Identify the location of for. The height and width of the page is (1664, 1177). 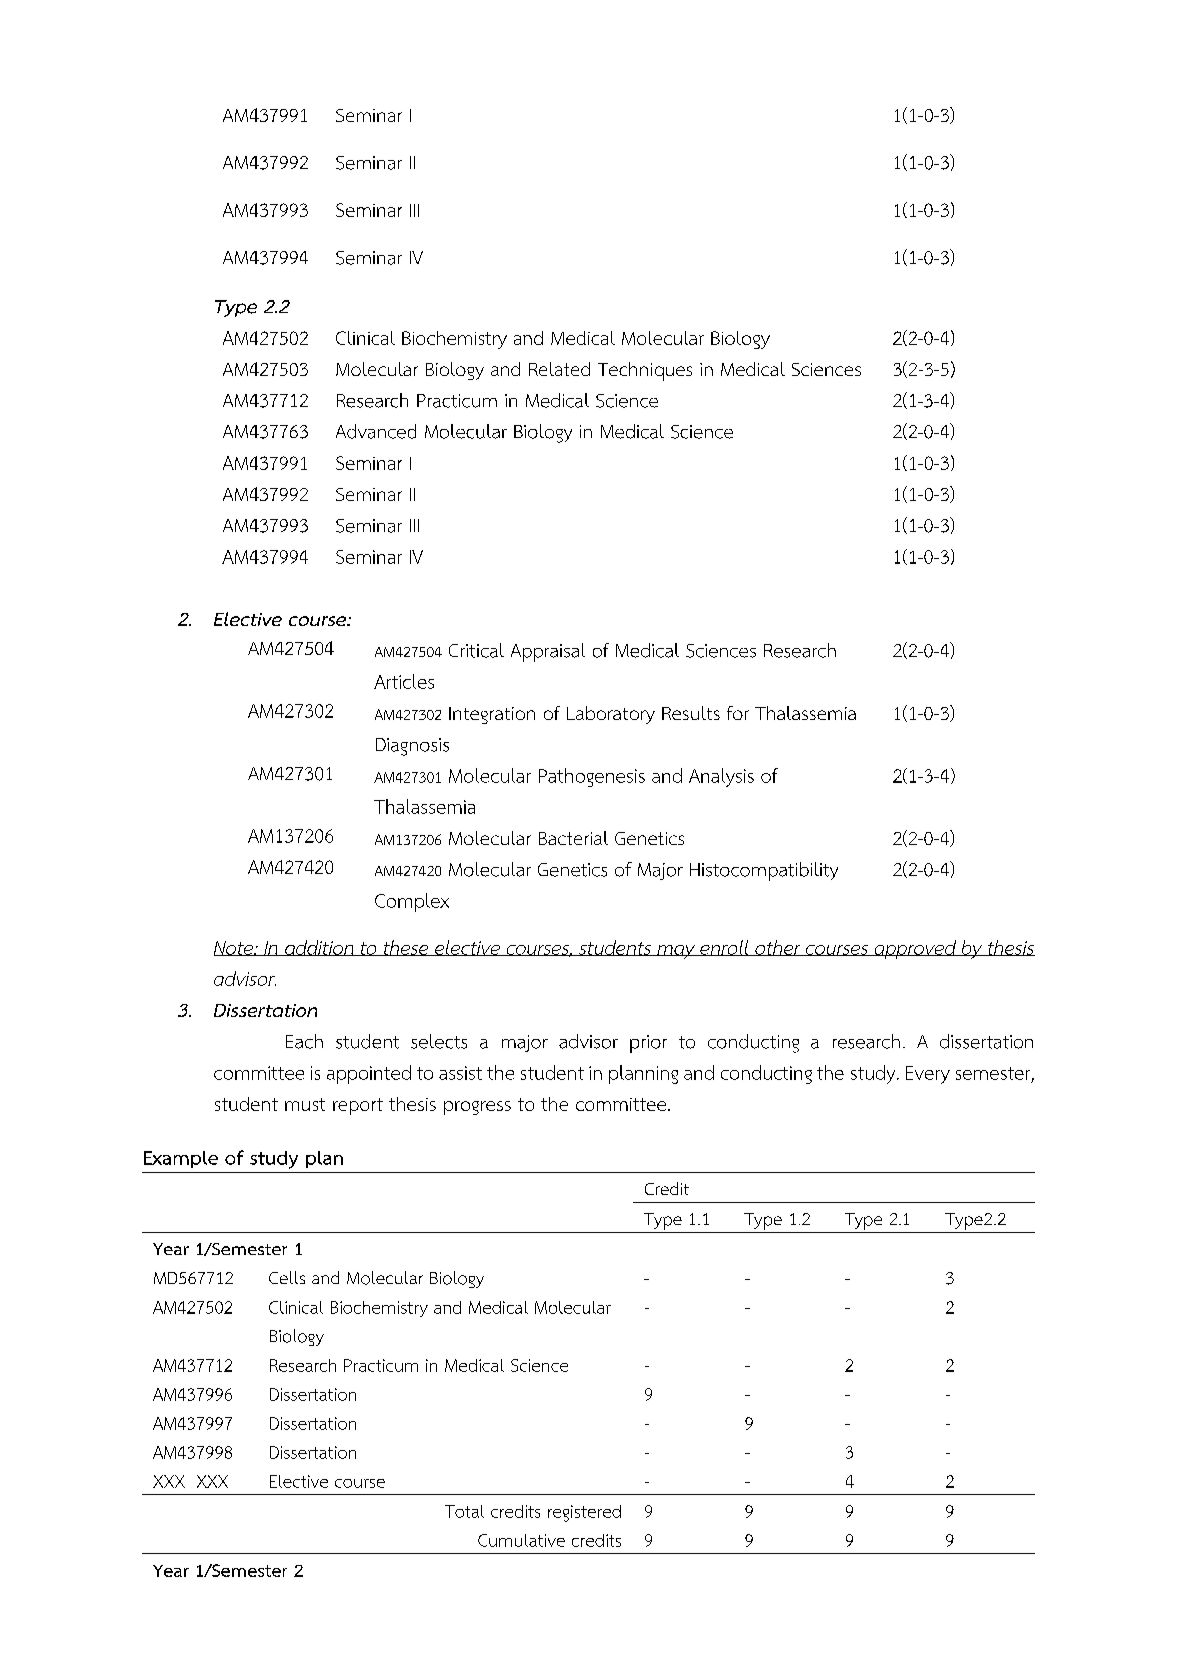
(738, 713).
